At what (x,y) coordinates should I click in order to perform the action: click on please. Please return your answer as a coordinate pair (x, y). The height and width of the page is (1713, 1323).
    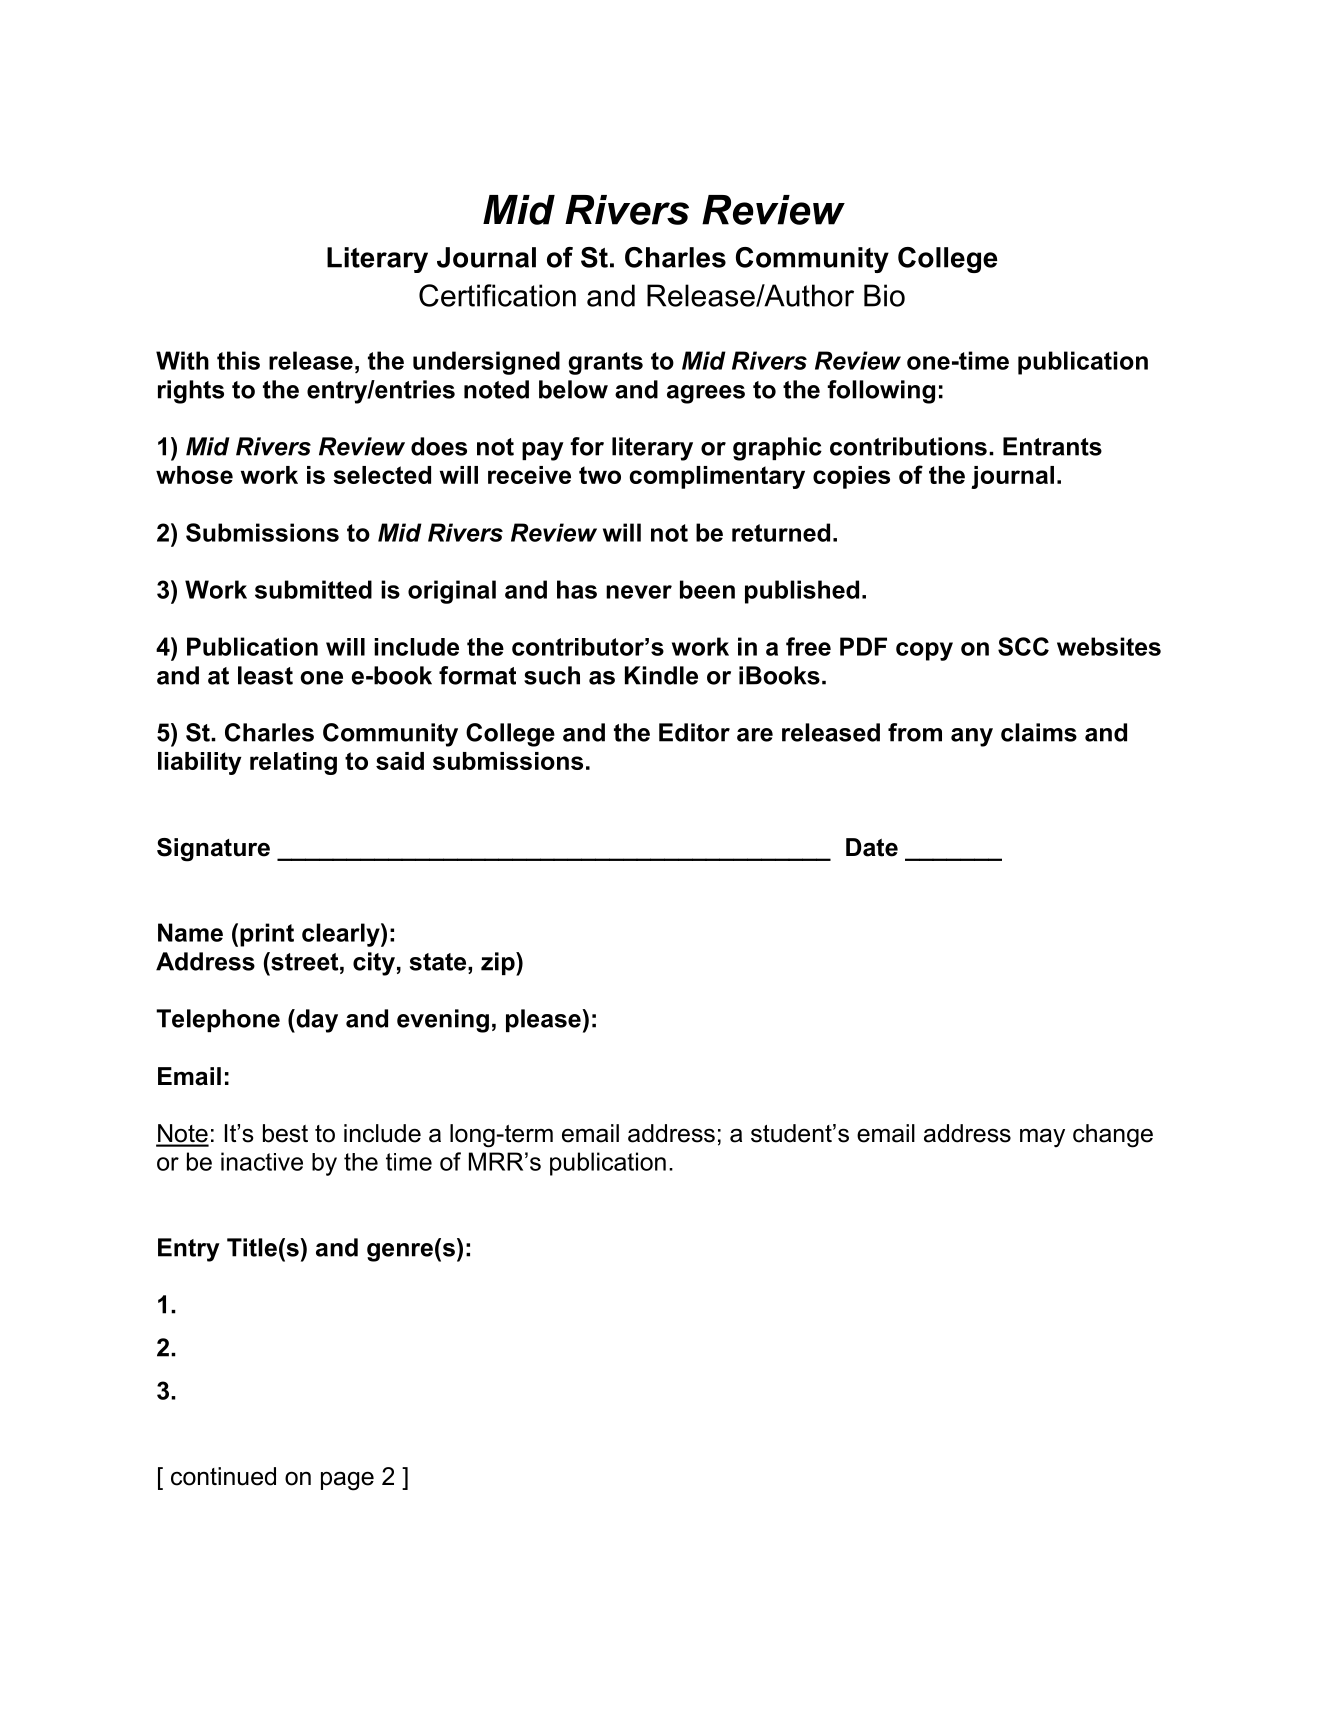
    Looking at the image, I should click on (544, 1020).
